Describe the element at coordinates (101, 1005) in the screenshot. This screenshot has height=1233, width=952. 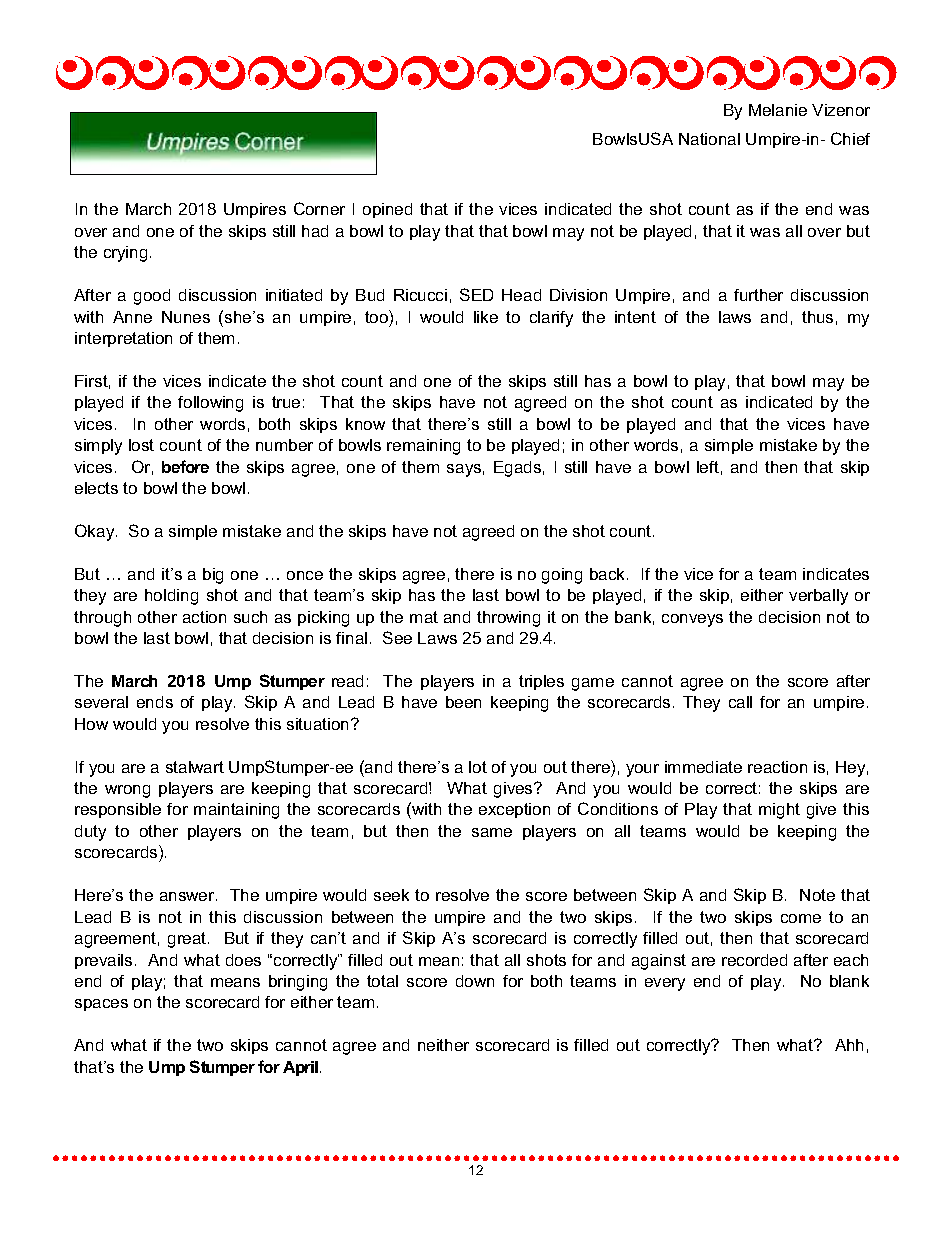
I see `spaces` at that location.
